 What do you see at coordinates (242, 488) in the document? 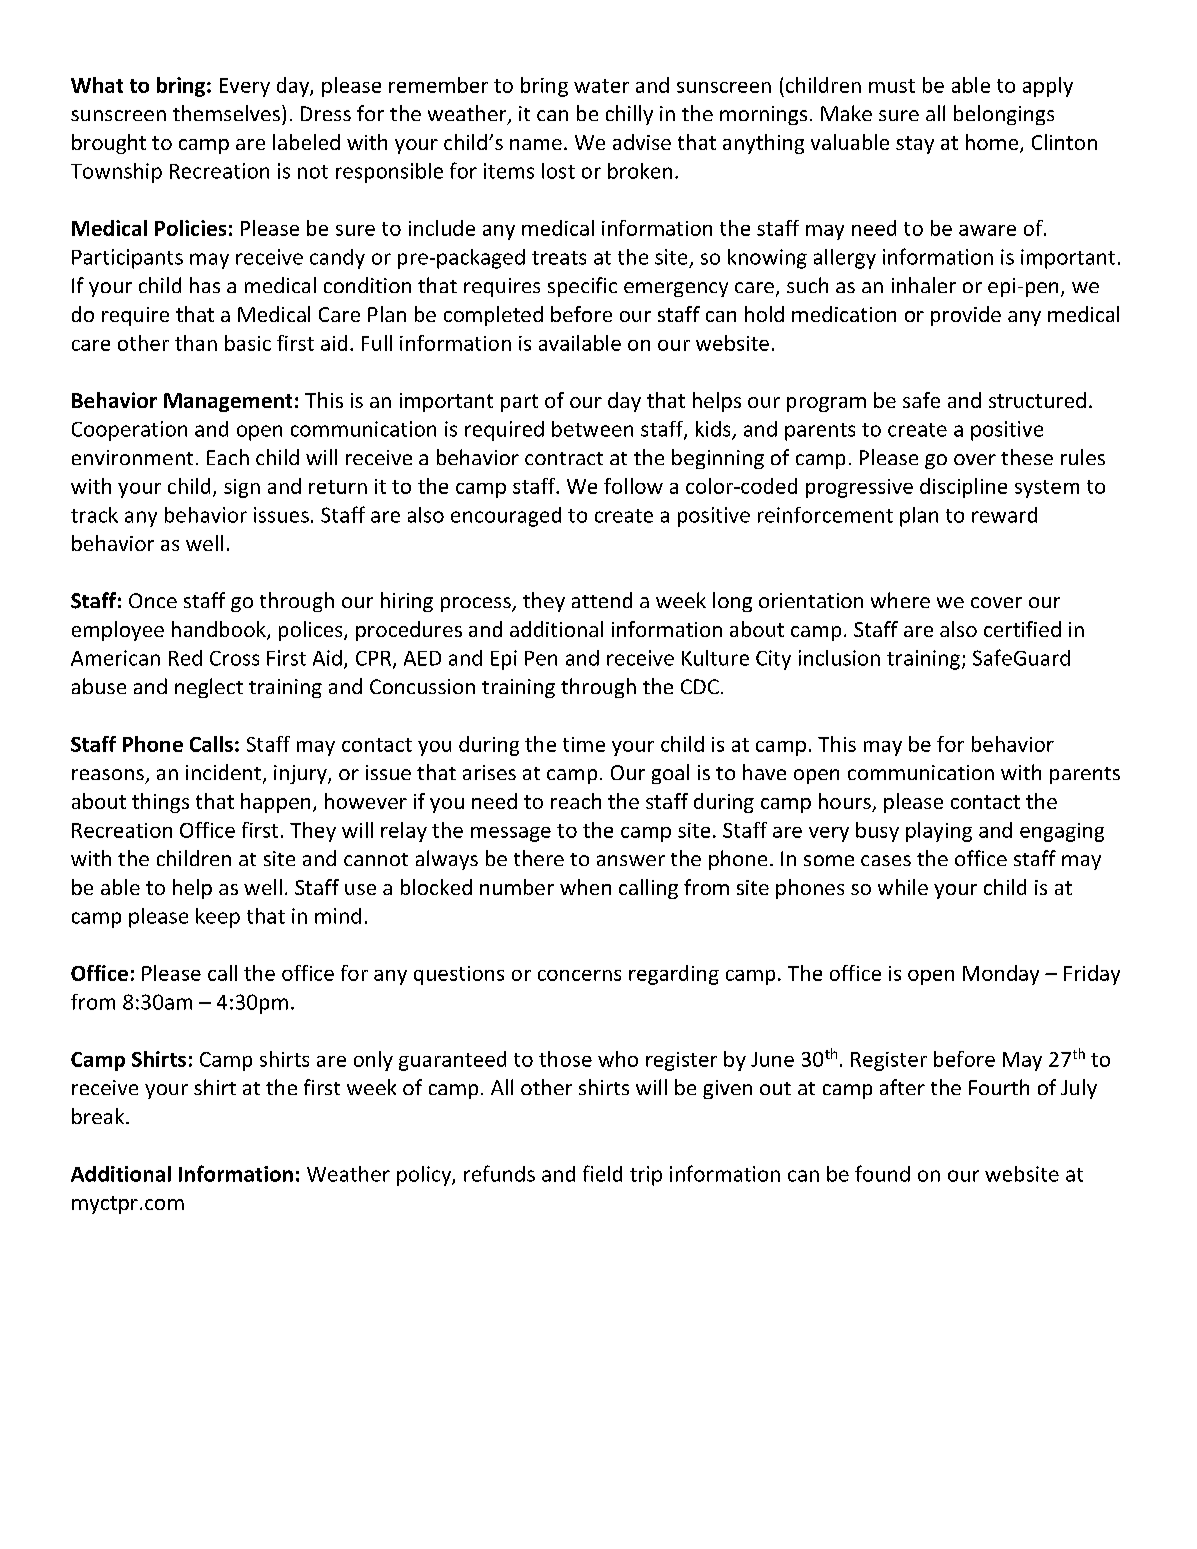
I see `sign` at bounding box center [242, 488].
